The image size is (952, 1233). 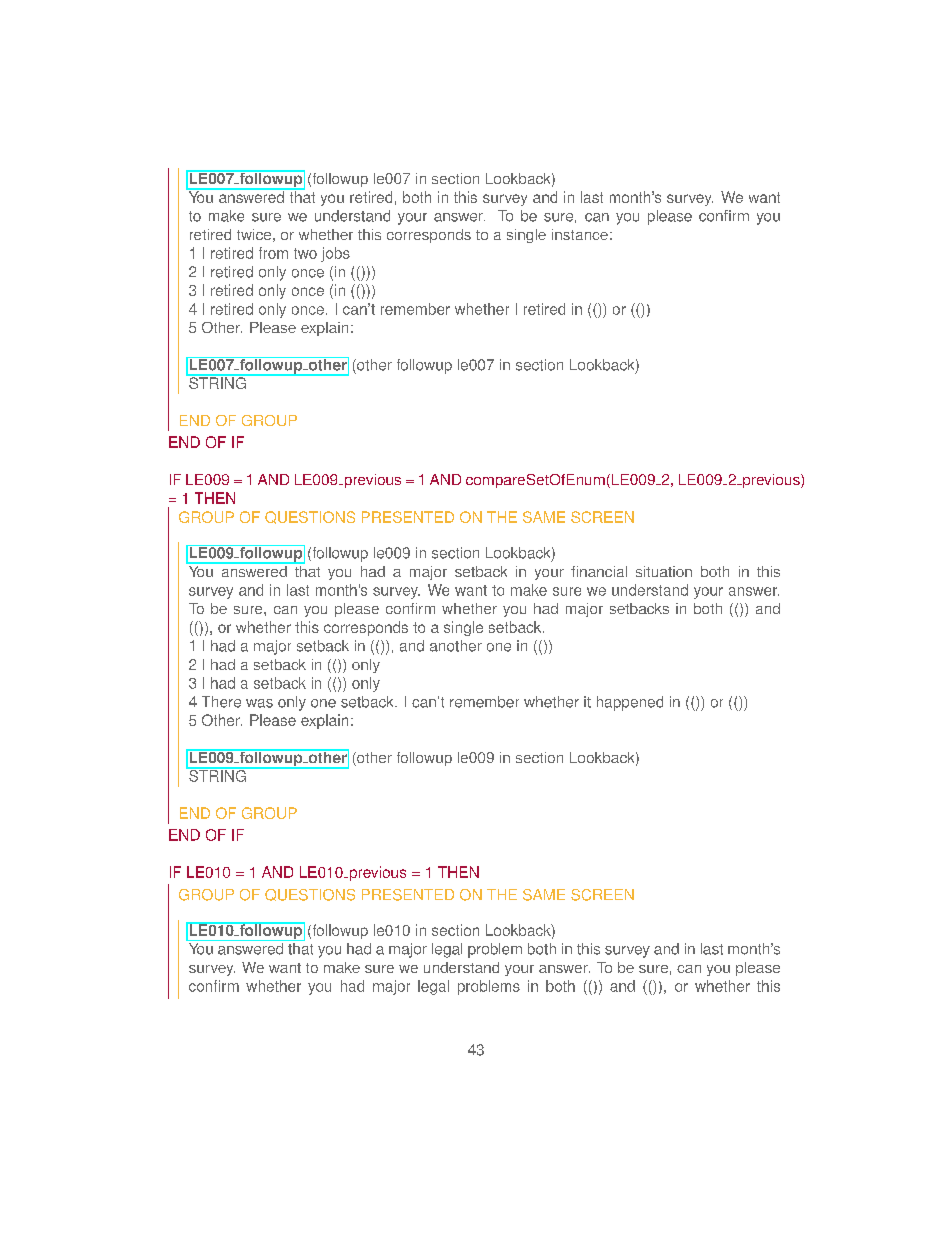 What do you see at coordinates (221, 702) in the screenshot?
I see `There` at bounding box center [221, 702].
